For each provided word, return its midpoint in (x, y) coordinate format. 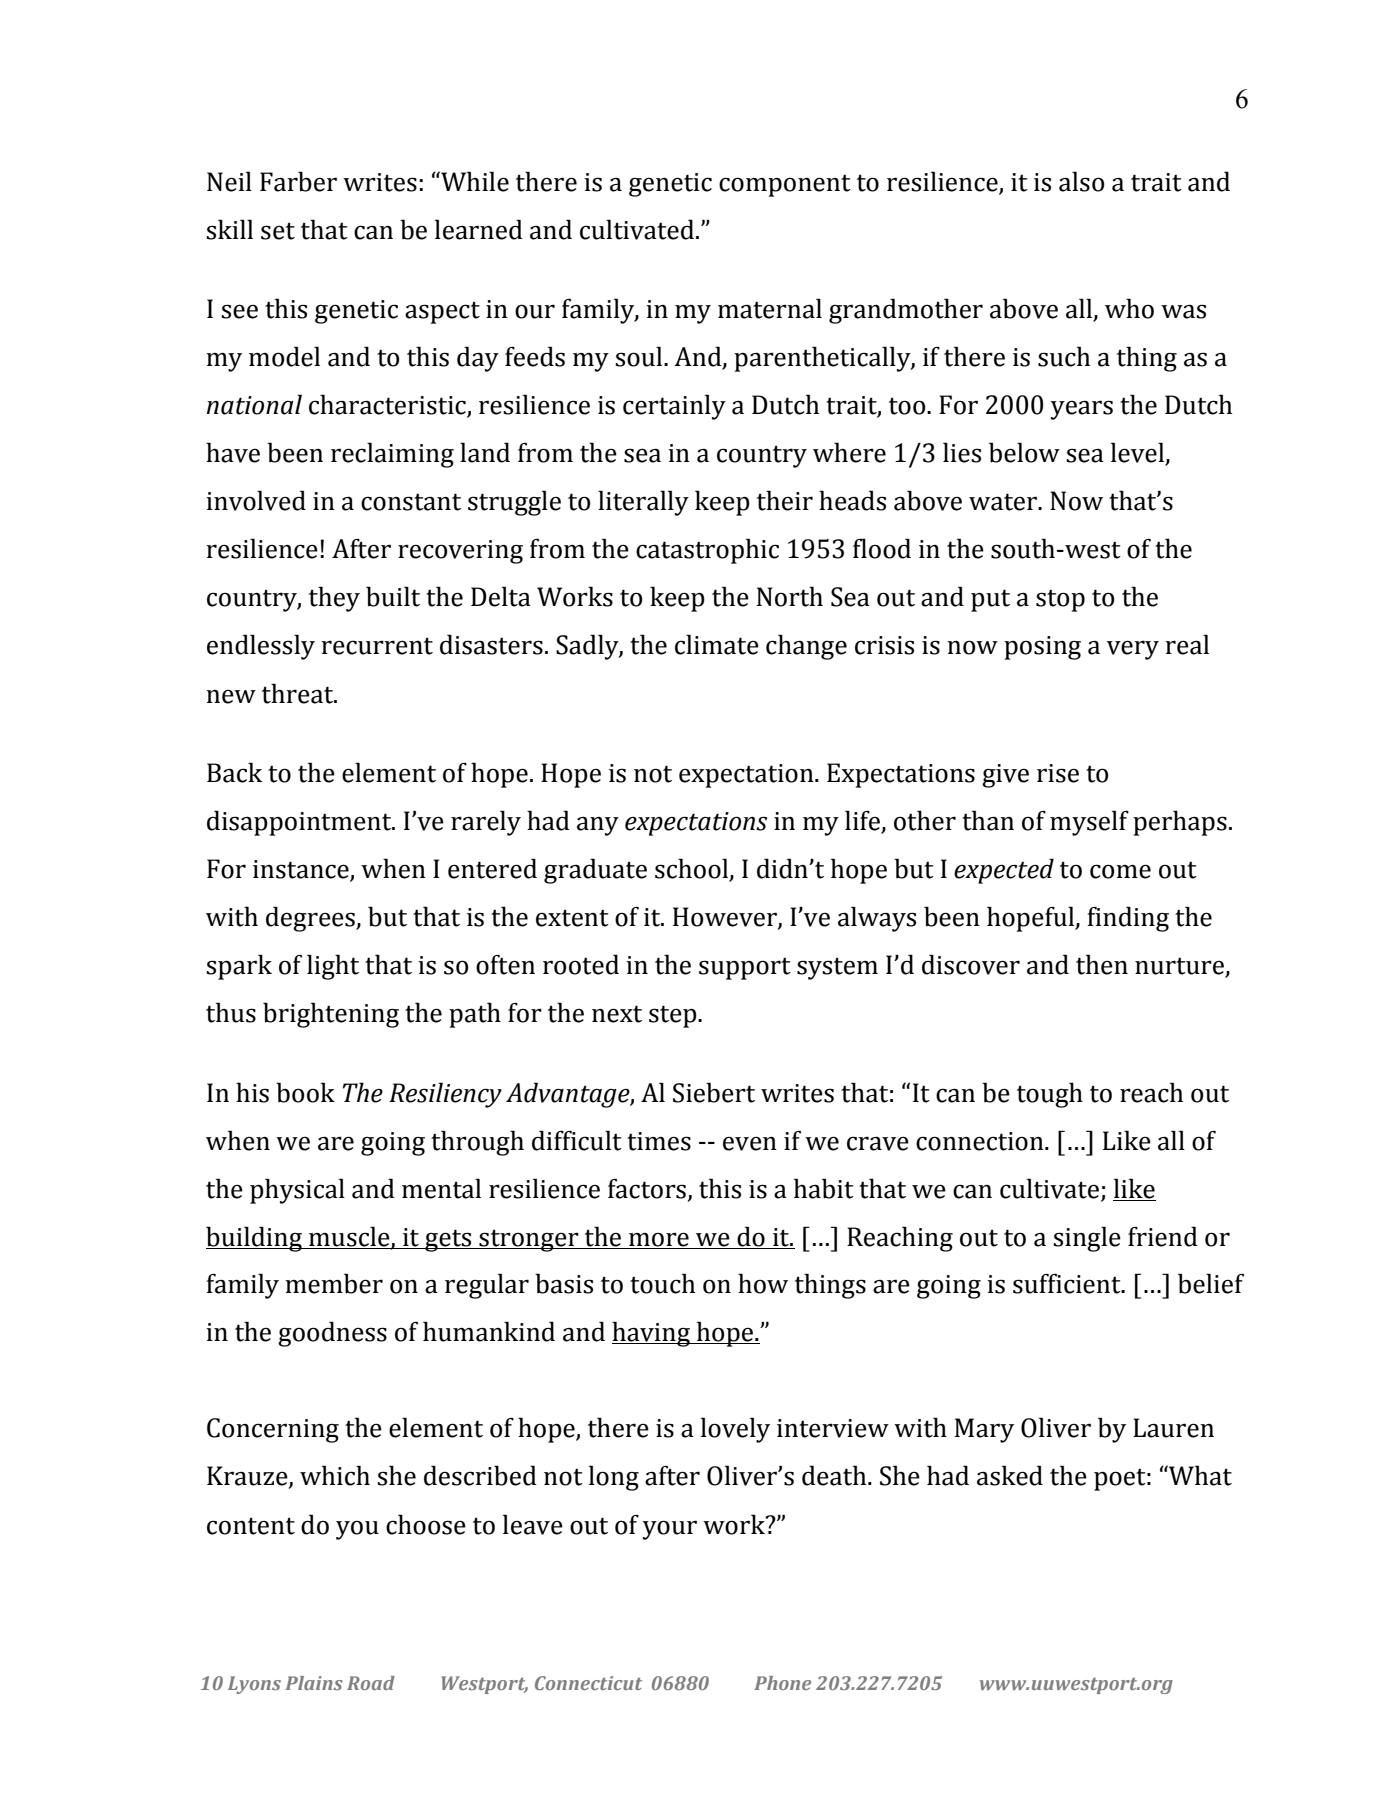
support (745, 968)
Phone (782, 1683)
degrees (311, 919)
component (785, 185)
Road (371, 1683)
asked (1010, 1475)
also (1082, 181)
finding (1128, 919)
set (278, 231)
